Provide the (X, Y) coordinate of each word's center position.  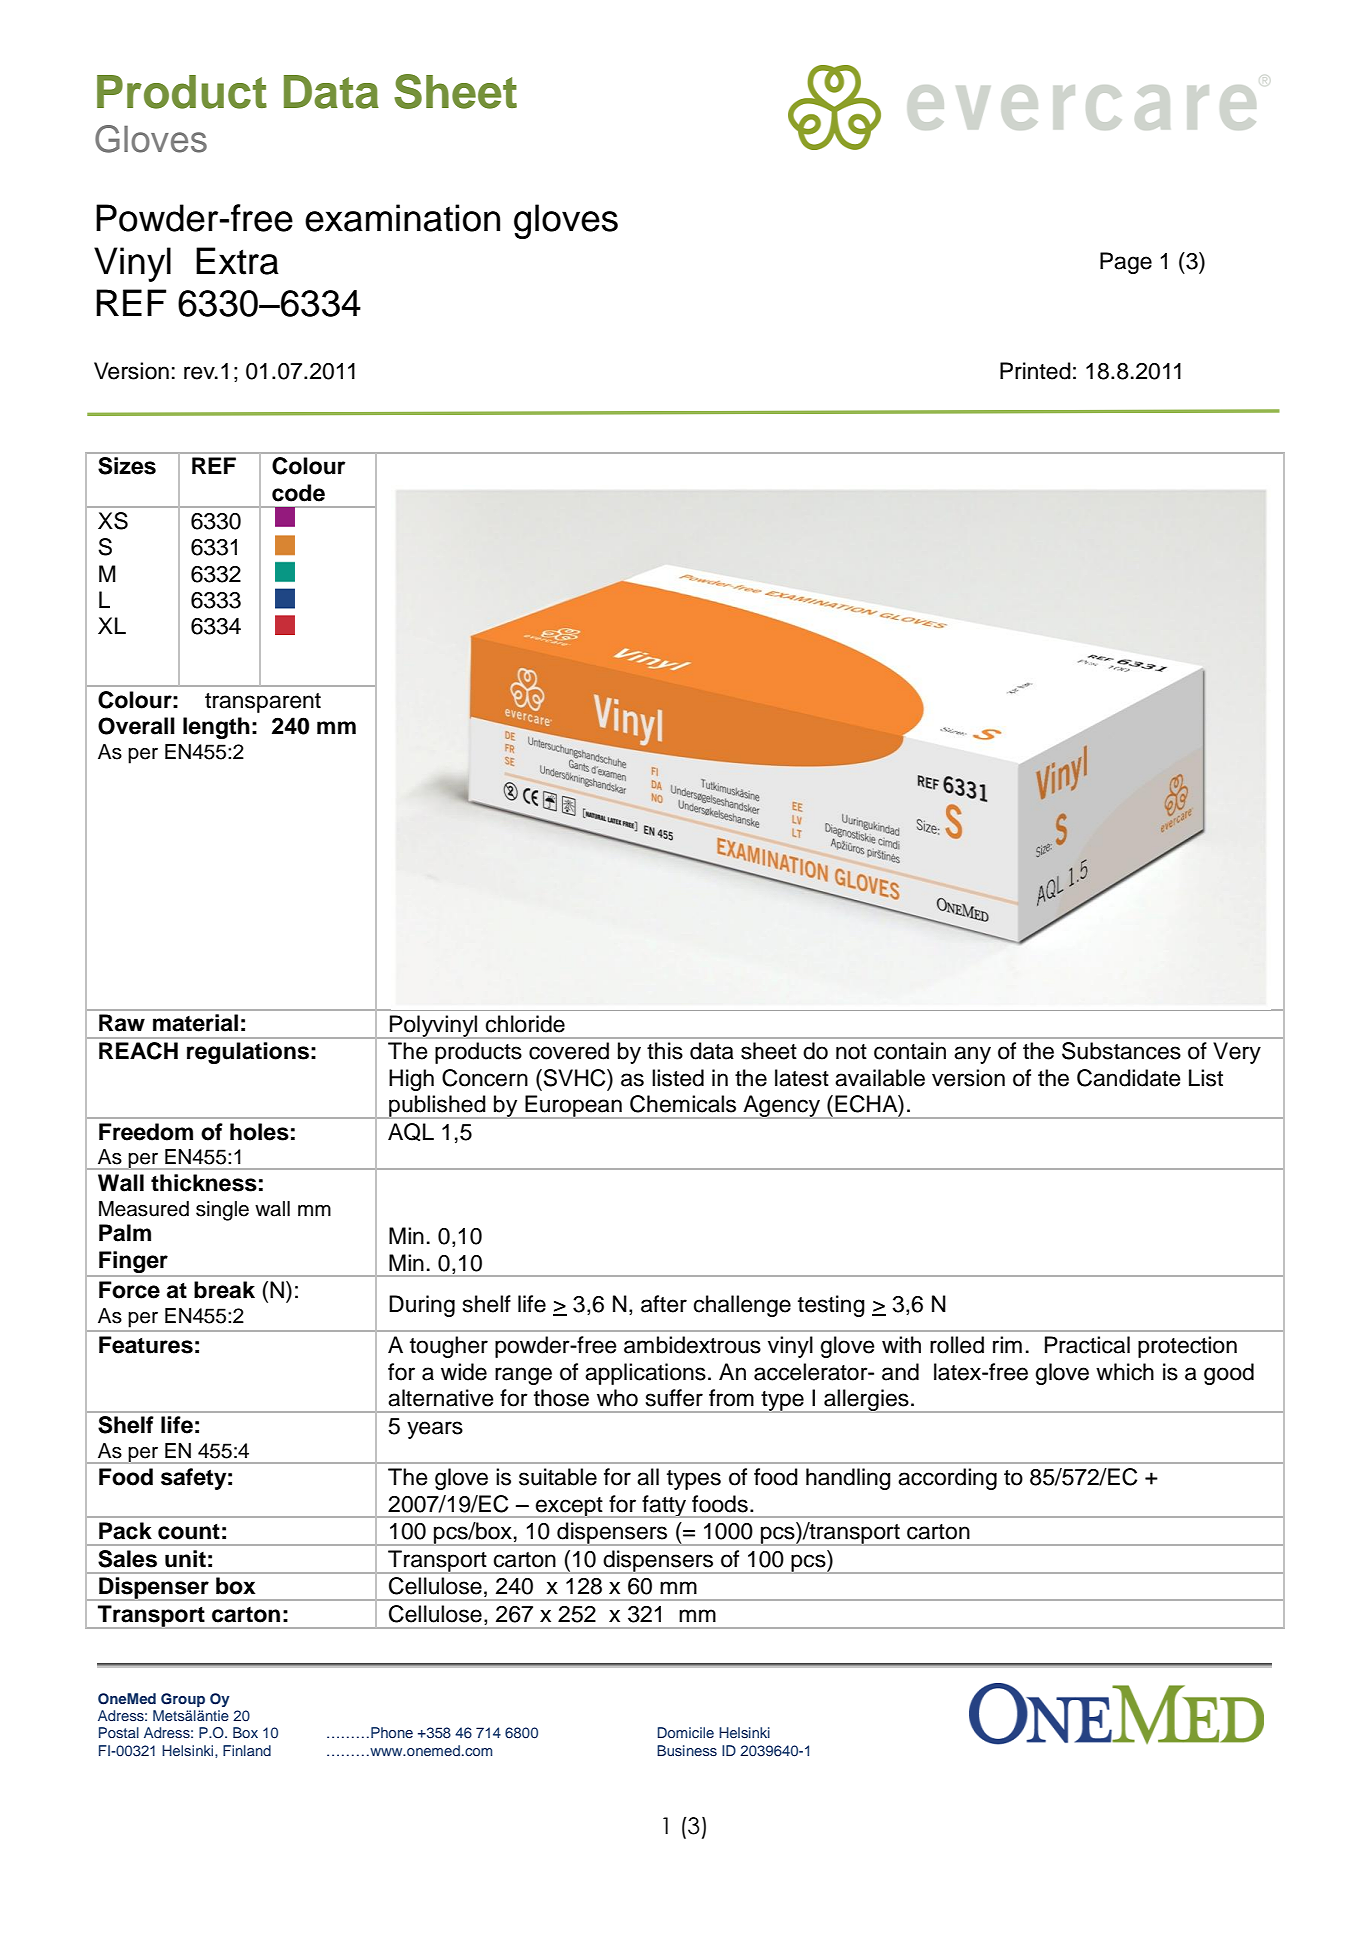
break (224, 1290)
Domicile (685, 1732)
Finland (247, 1750)
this (665, 1051)
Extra (237, 261)
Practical (1087, 1345)
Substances (1121, 1051)
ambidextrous (692, 1345)
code (298, 493)
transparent (263, 703)
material (195, 1023)
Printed (1035, 371)
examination (402, 218)
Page (1126, 263)
